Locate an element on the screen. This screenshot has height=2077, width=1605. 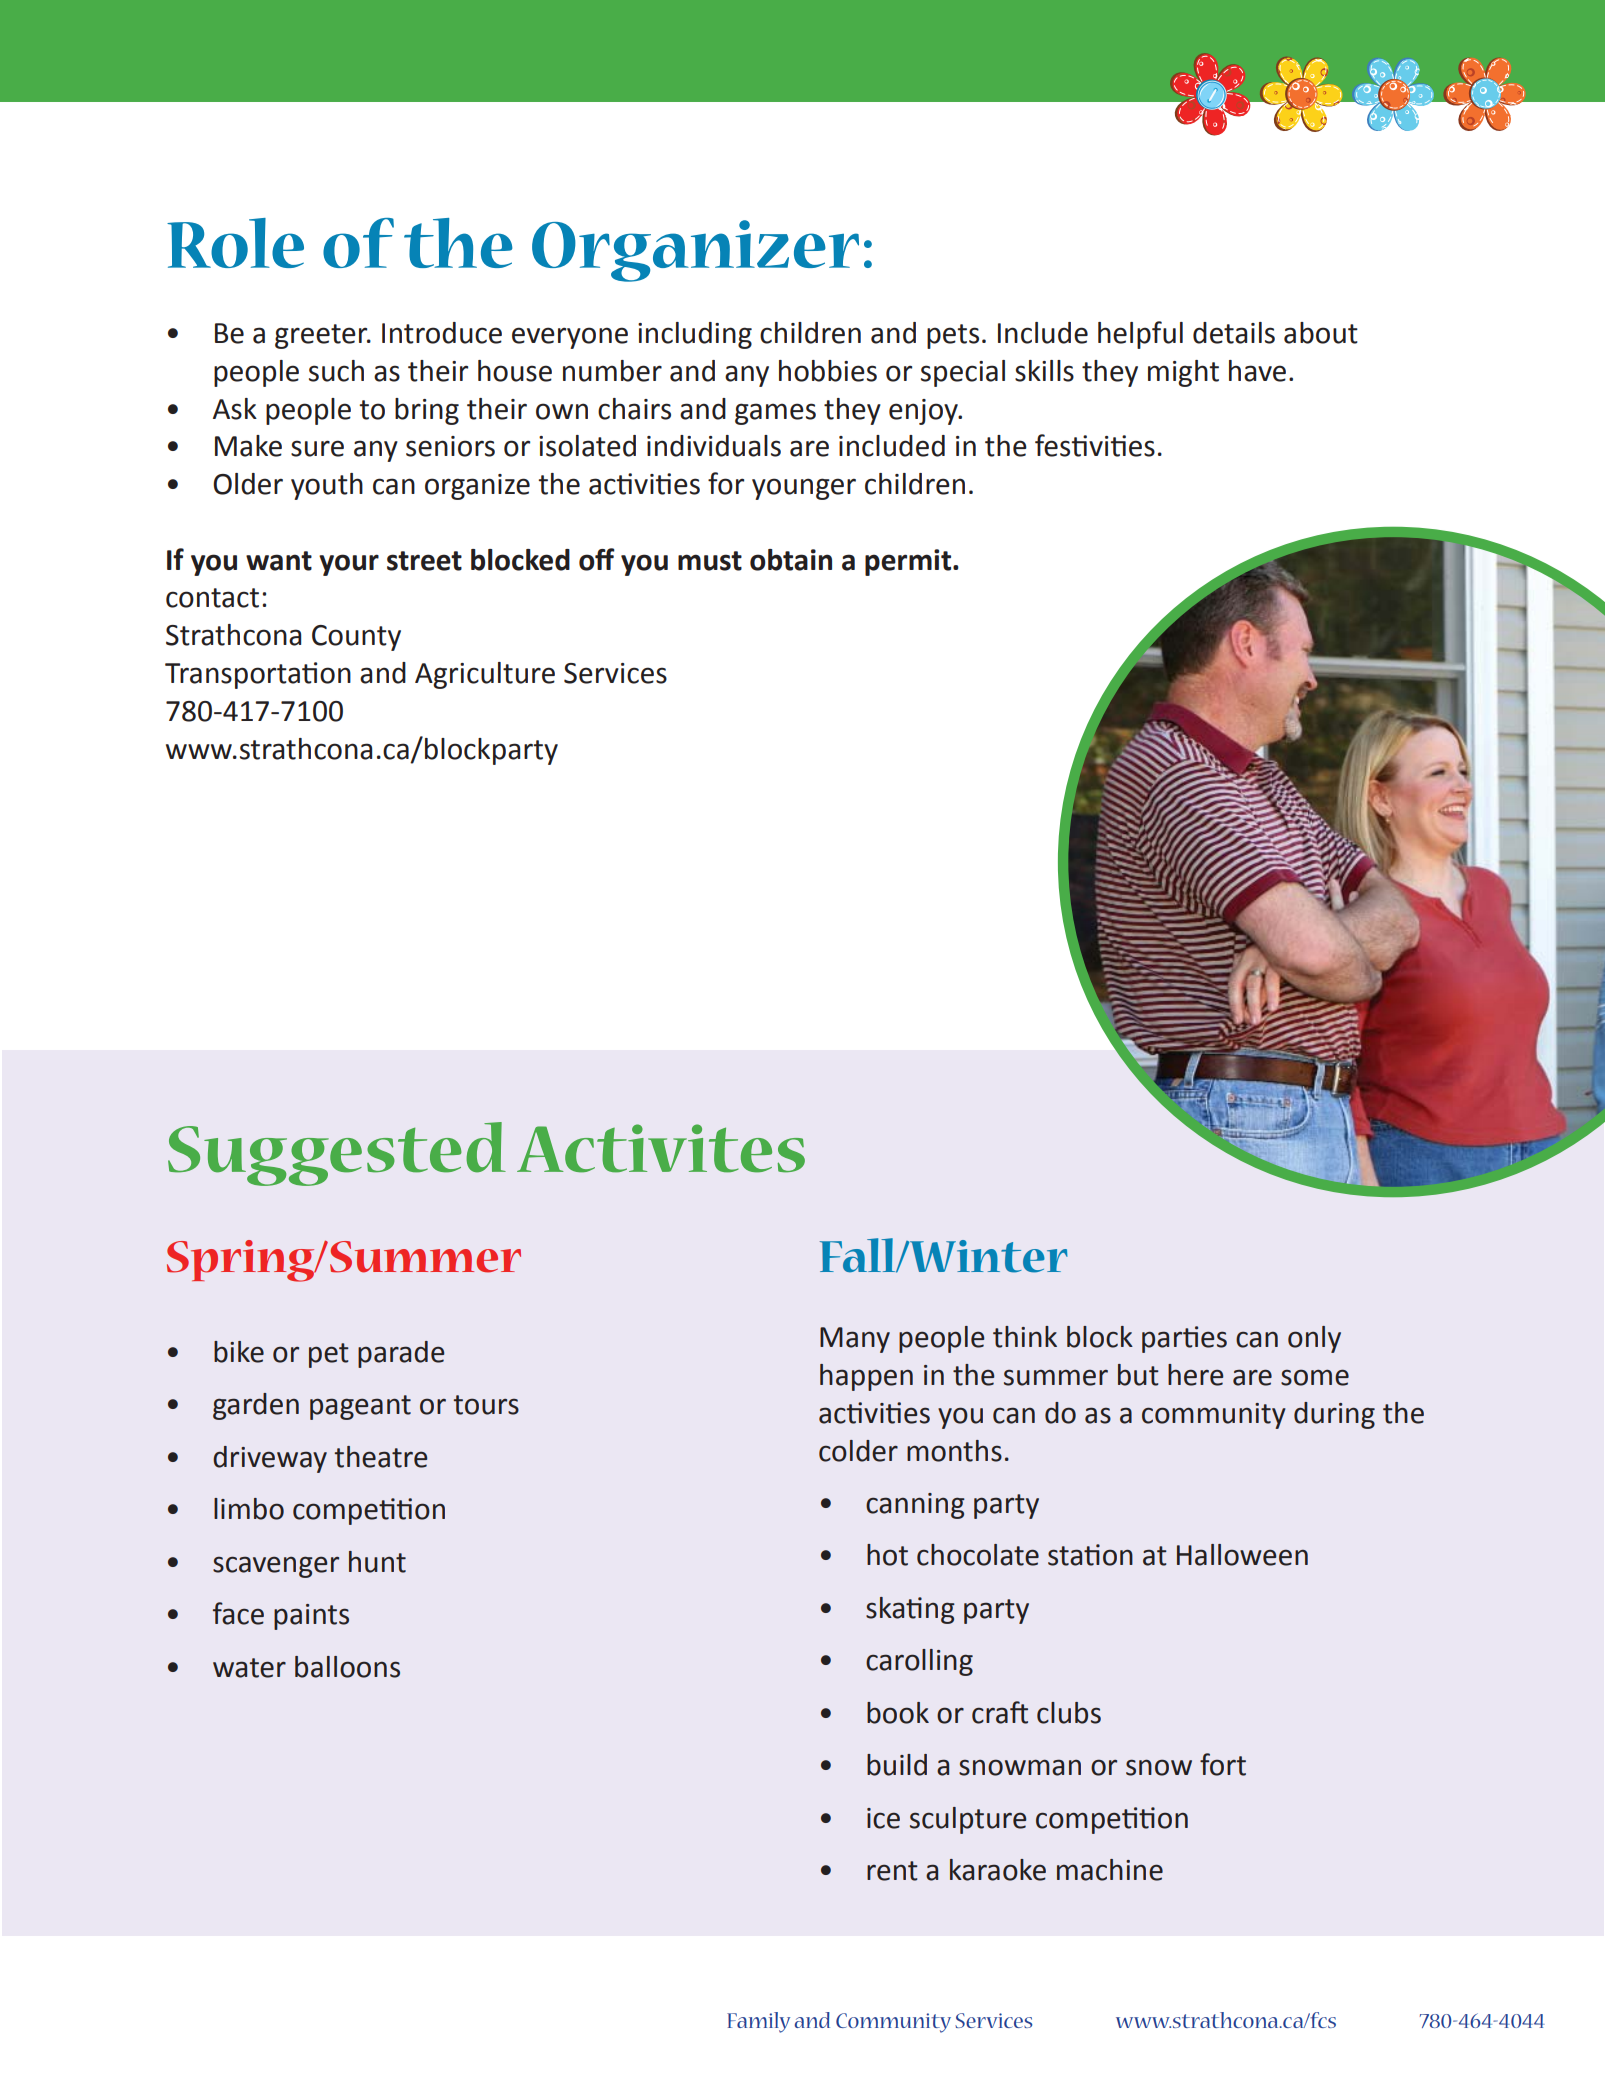
machine is located at coordinates (1110, 1870).
